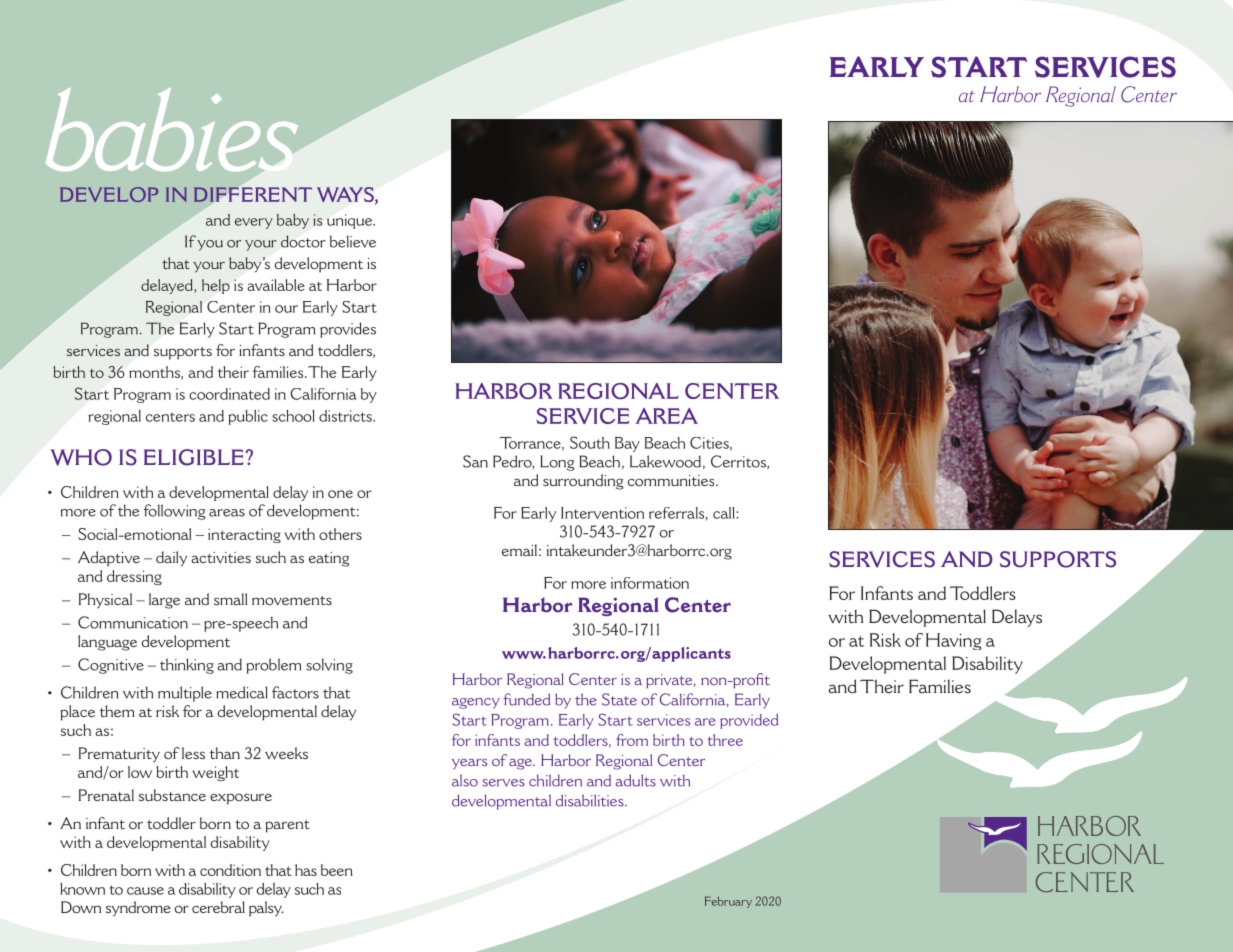 This page has width=1233, height=952. What do you see at coordinates (194, 457) in the page?
I see `ELIGIBLE` at bounding box center [194, 457].
